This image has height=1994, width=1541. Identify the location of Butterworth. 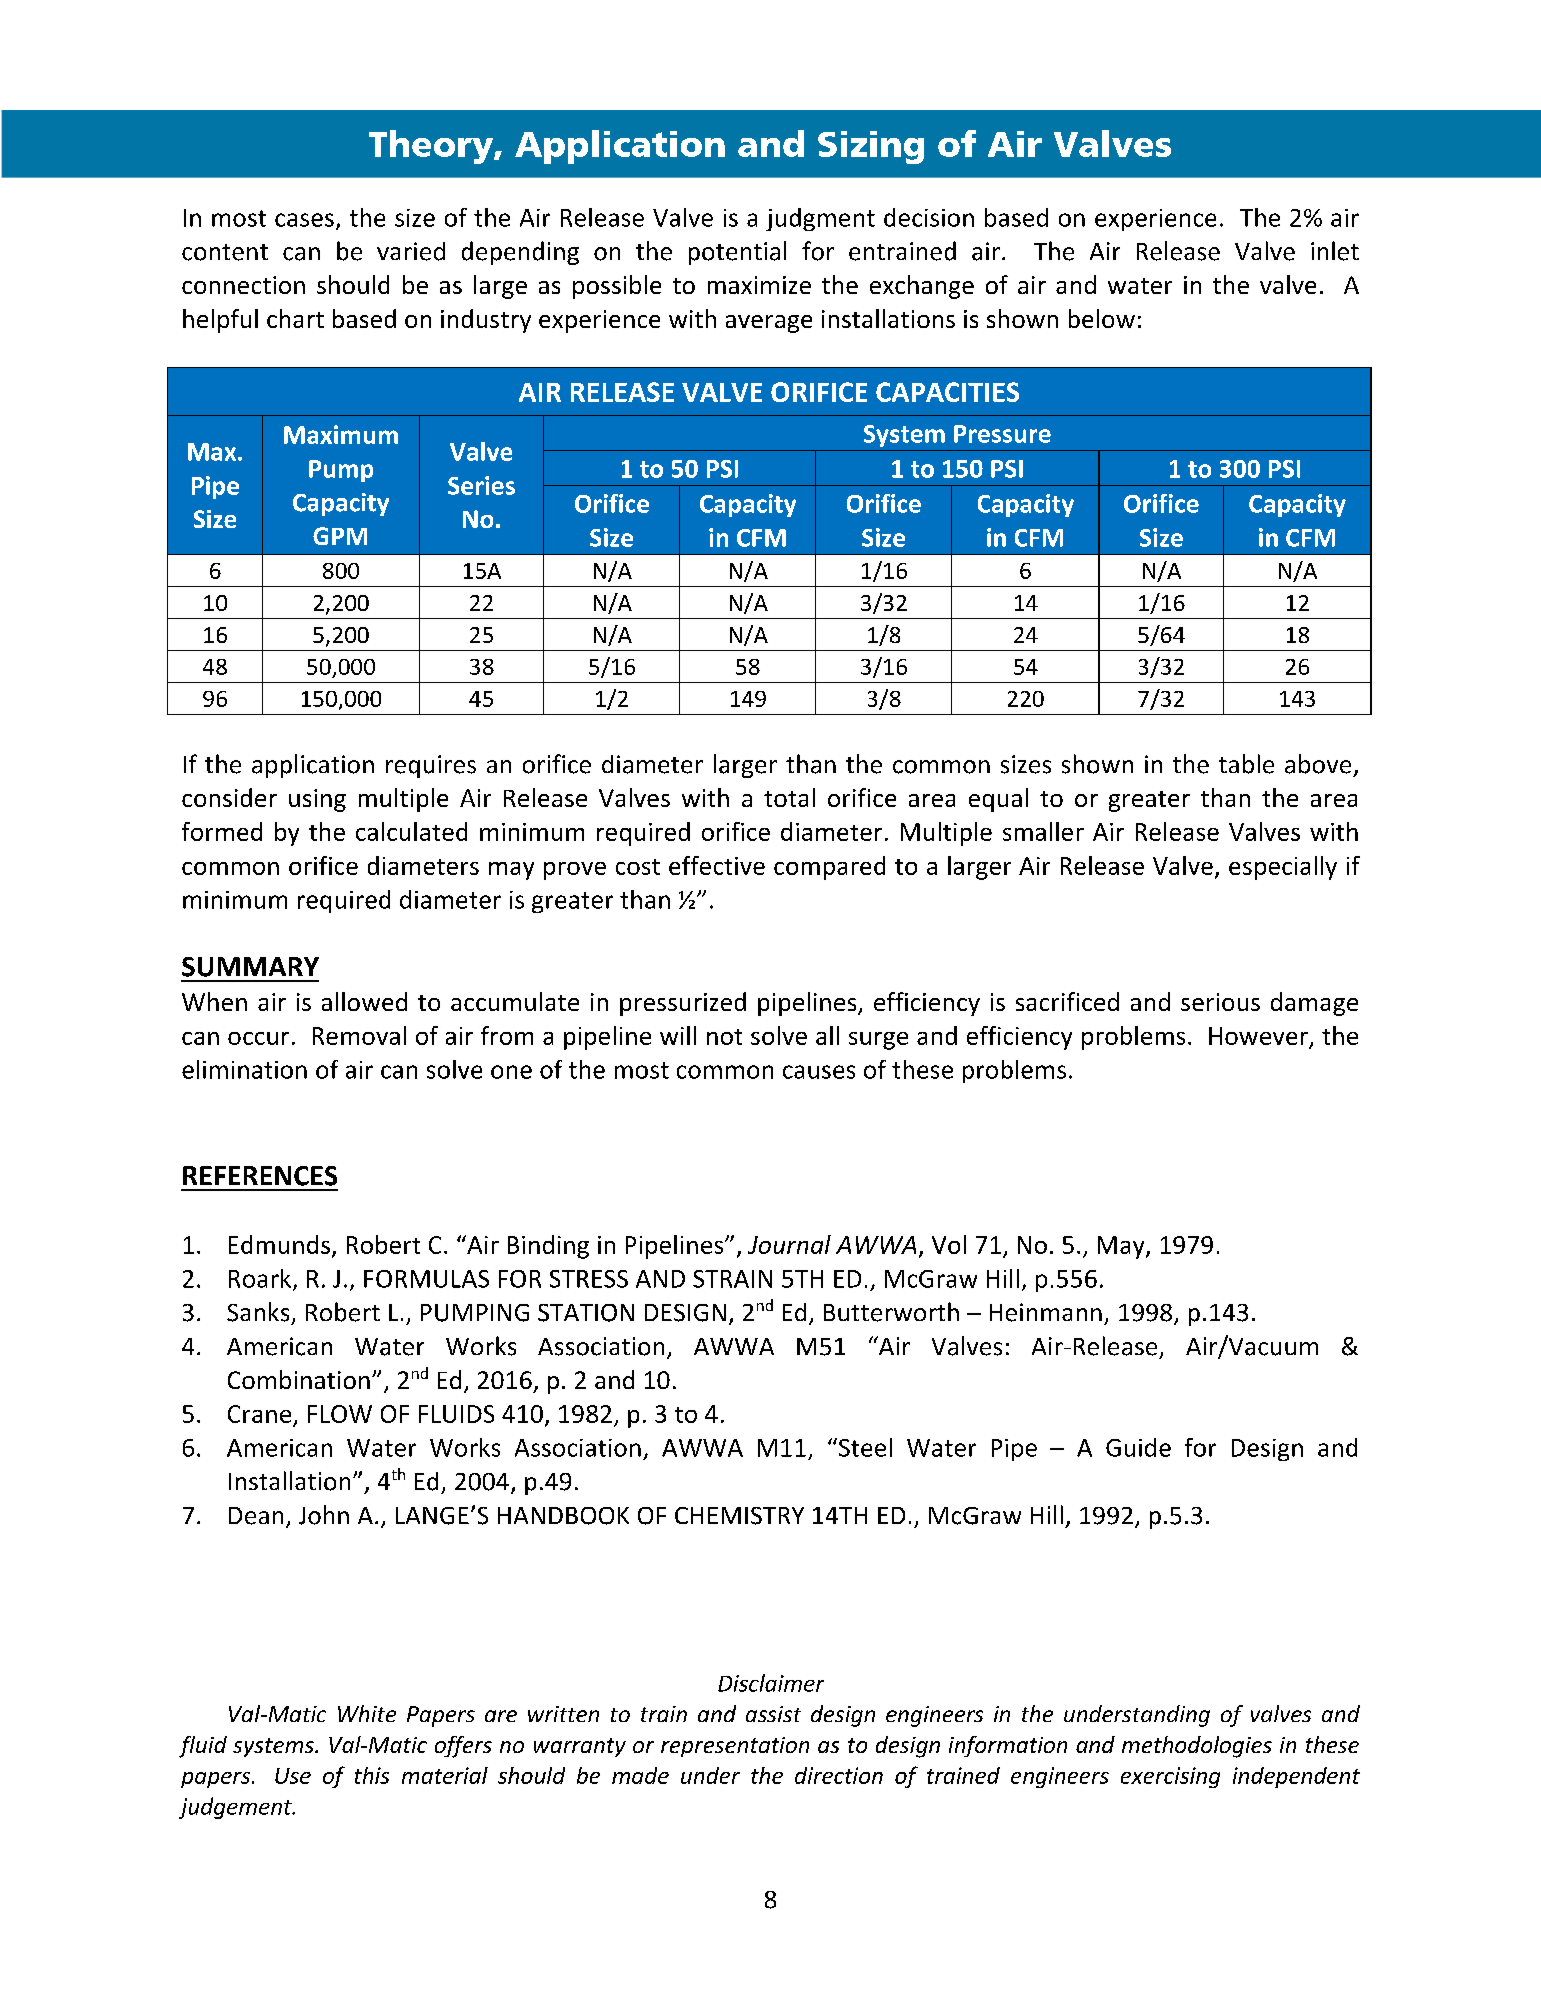
(891, 1312).
